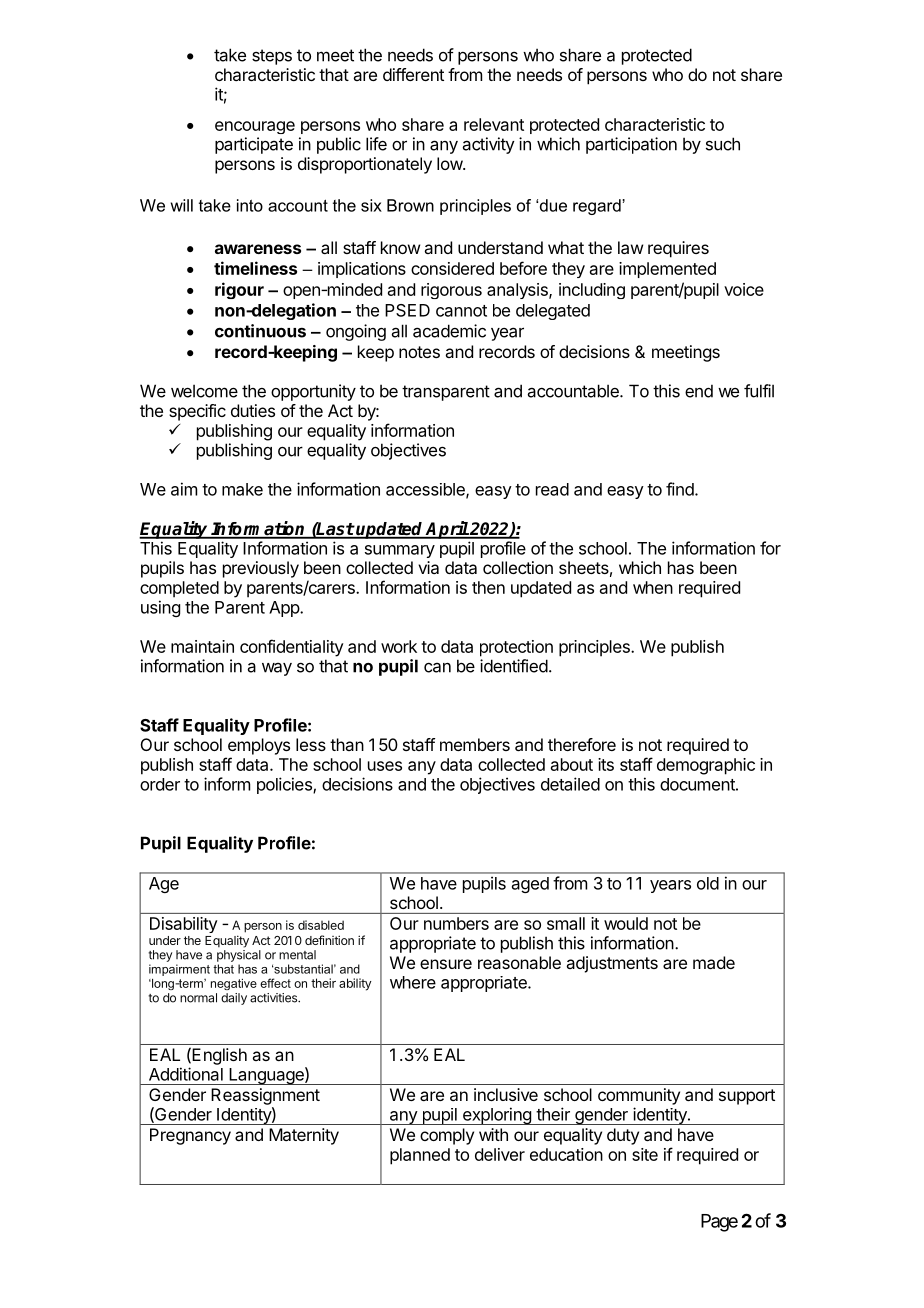  Describe the element at coordinates (190, 1136) in the page. I see `Pregnancy` at that location.
